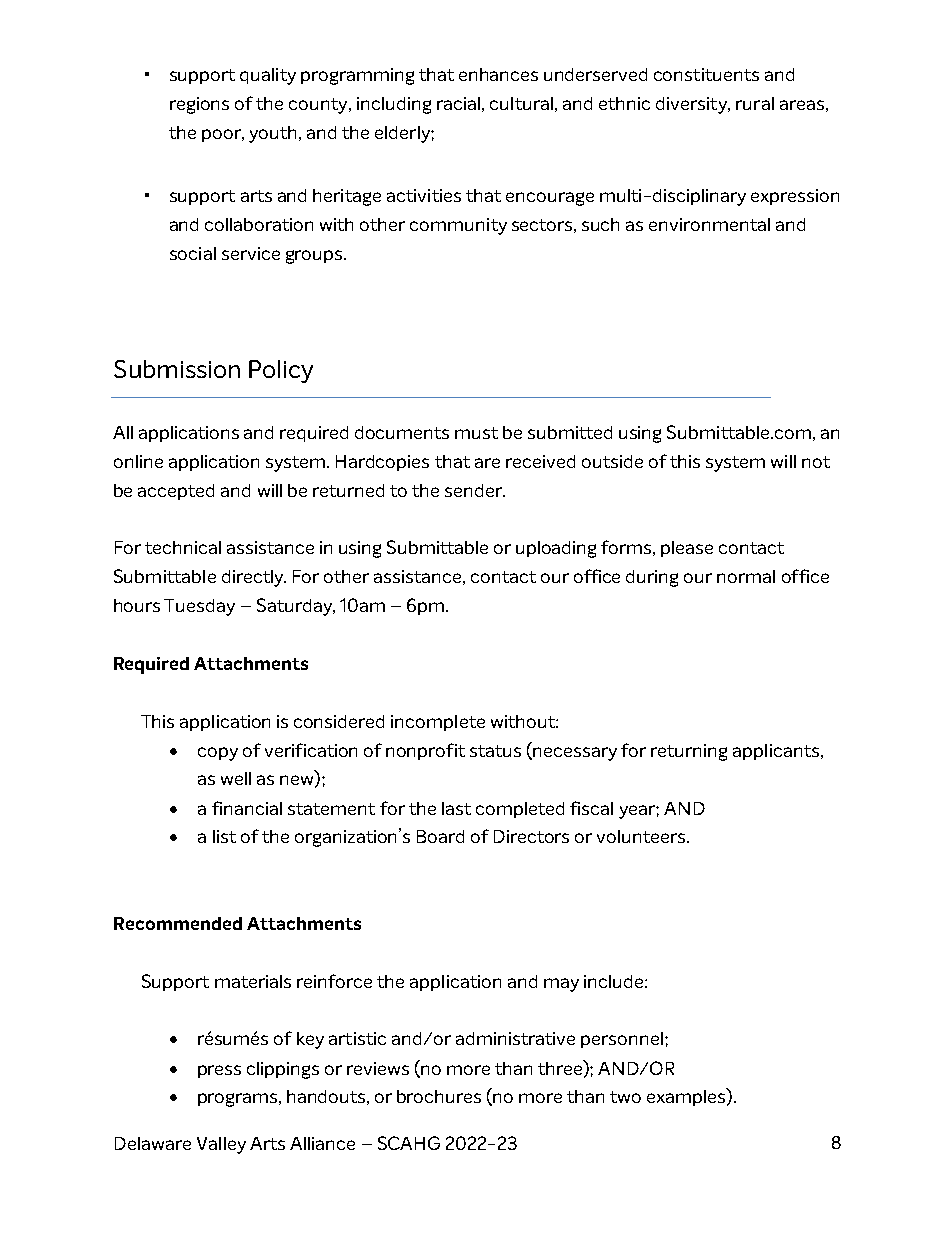 This page has height=1233, width=952. What do you see at coordinates (515, 1038) in the page?
I see `administrative` at bounding box center [515, 1038].
